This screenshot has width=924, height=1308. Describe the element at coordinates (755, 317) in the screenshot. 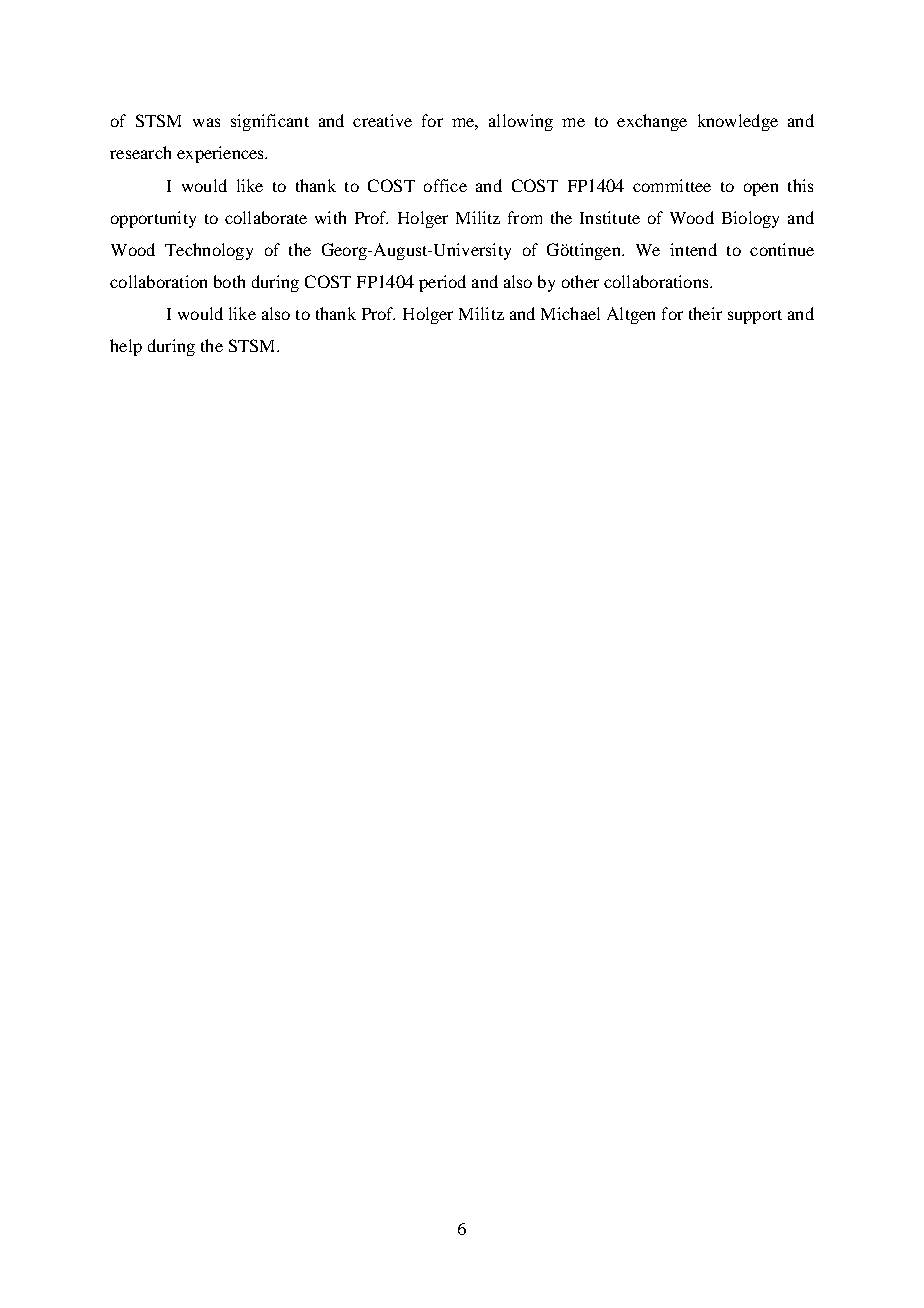

I see `support` at that location.
